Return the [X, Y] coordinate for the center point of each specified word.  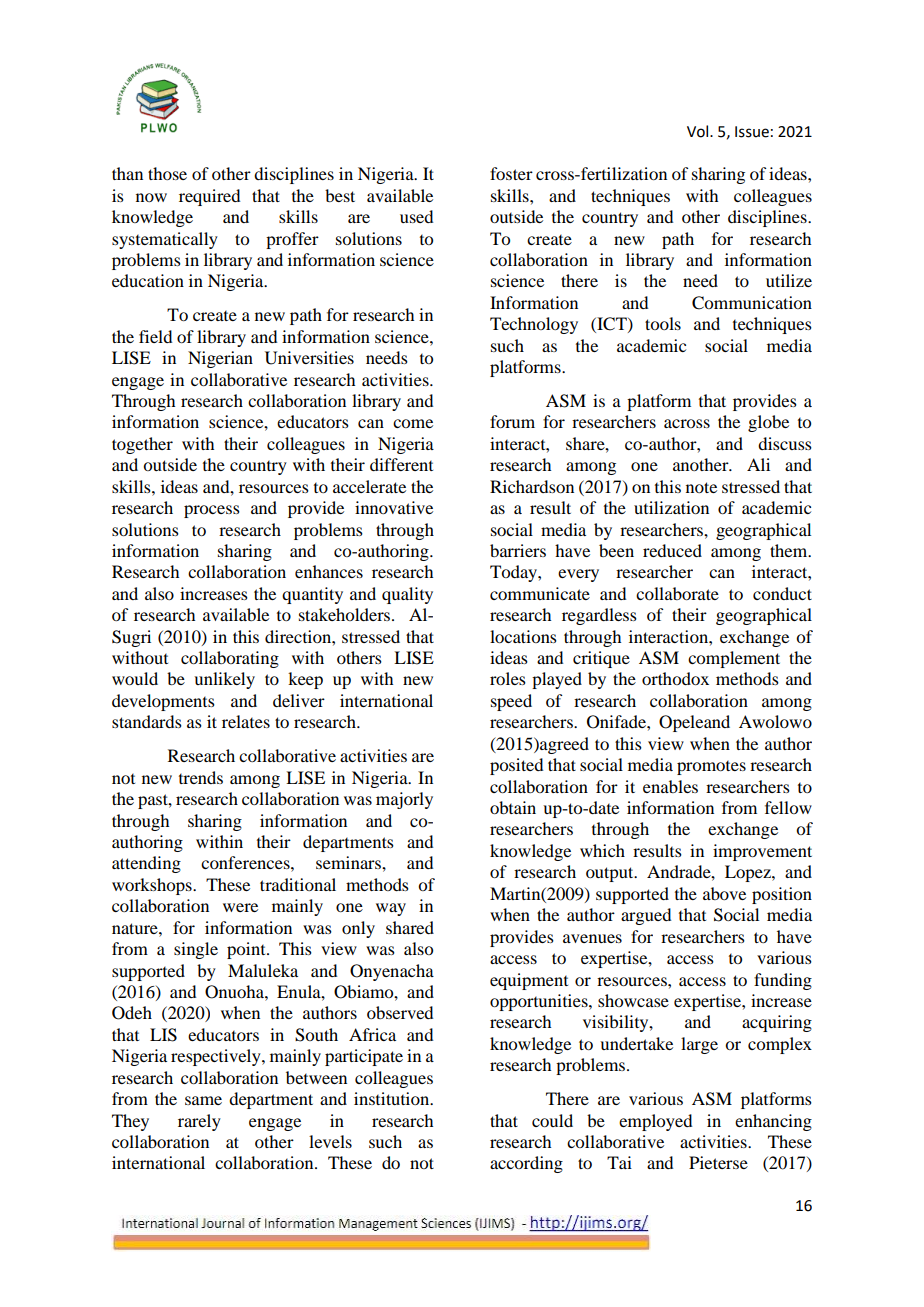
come [413, 423]
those [167, 173]
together [142, 445]
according [526, 1164]
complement [734, 659]
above [724, 893]
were [240, 907]
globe [768, 423]
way [391, 909]
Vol [699, 131]
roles [508, 678]
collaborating [230, 659]
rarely [199, 1122]
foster [511, 173]
